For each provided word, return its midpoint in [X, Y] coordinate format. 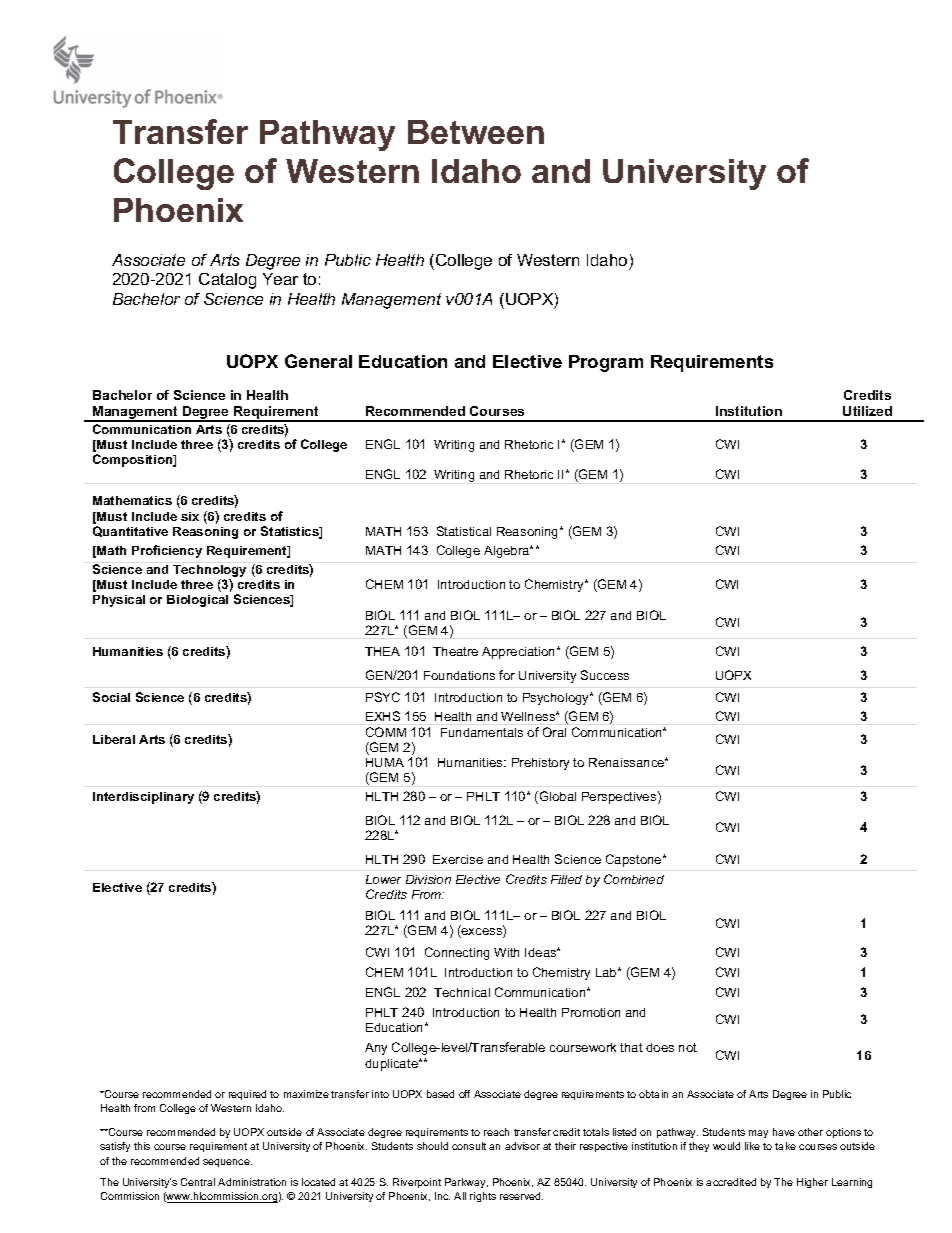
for [507, 675]
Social [111, 697]
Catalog [227, 281]
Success [605, 675]
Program [606, 363]
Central [198, 1182]
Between [476, 132]
